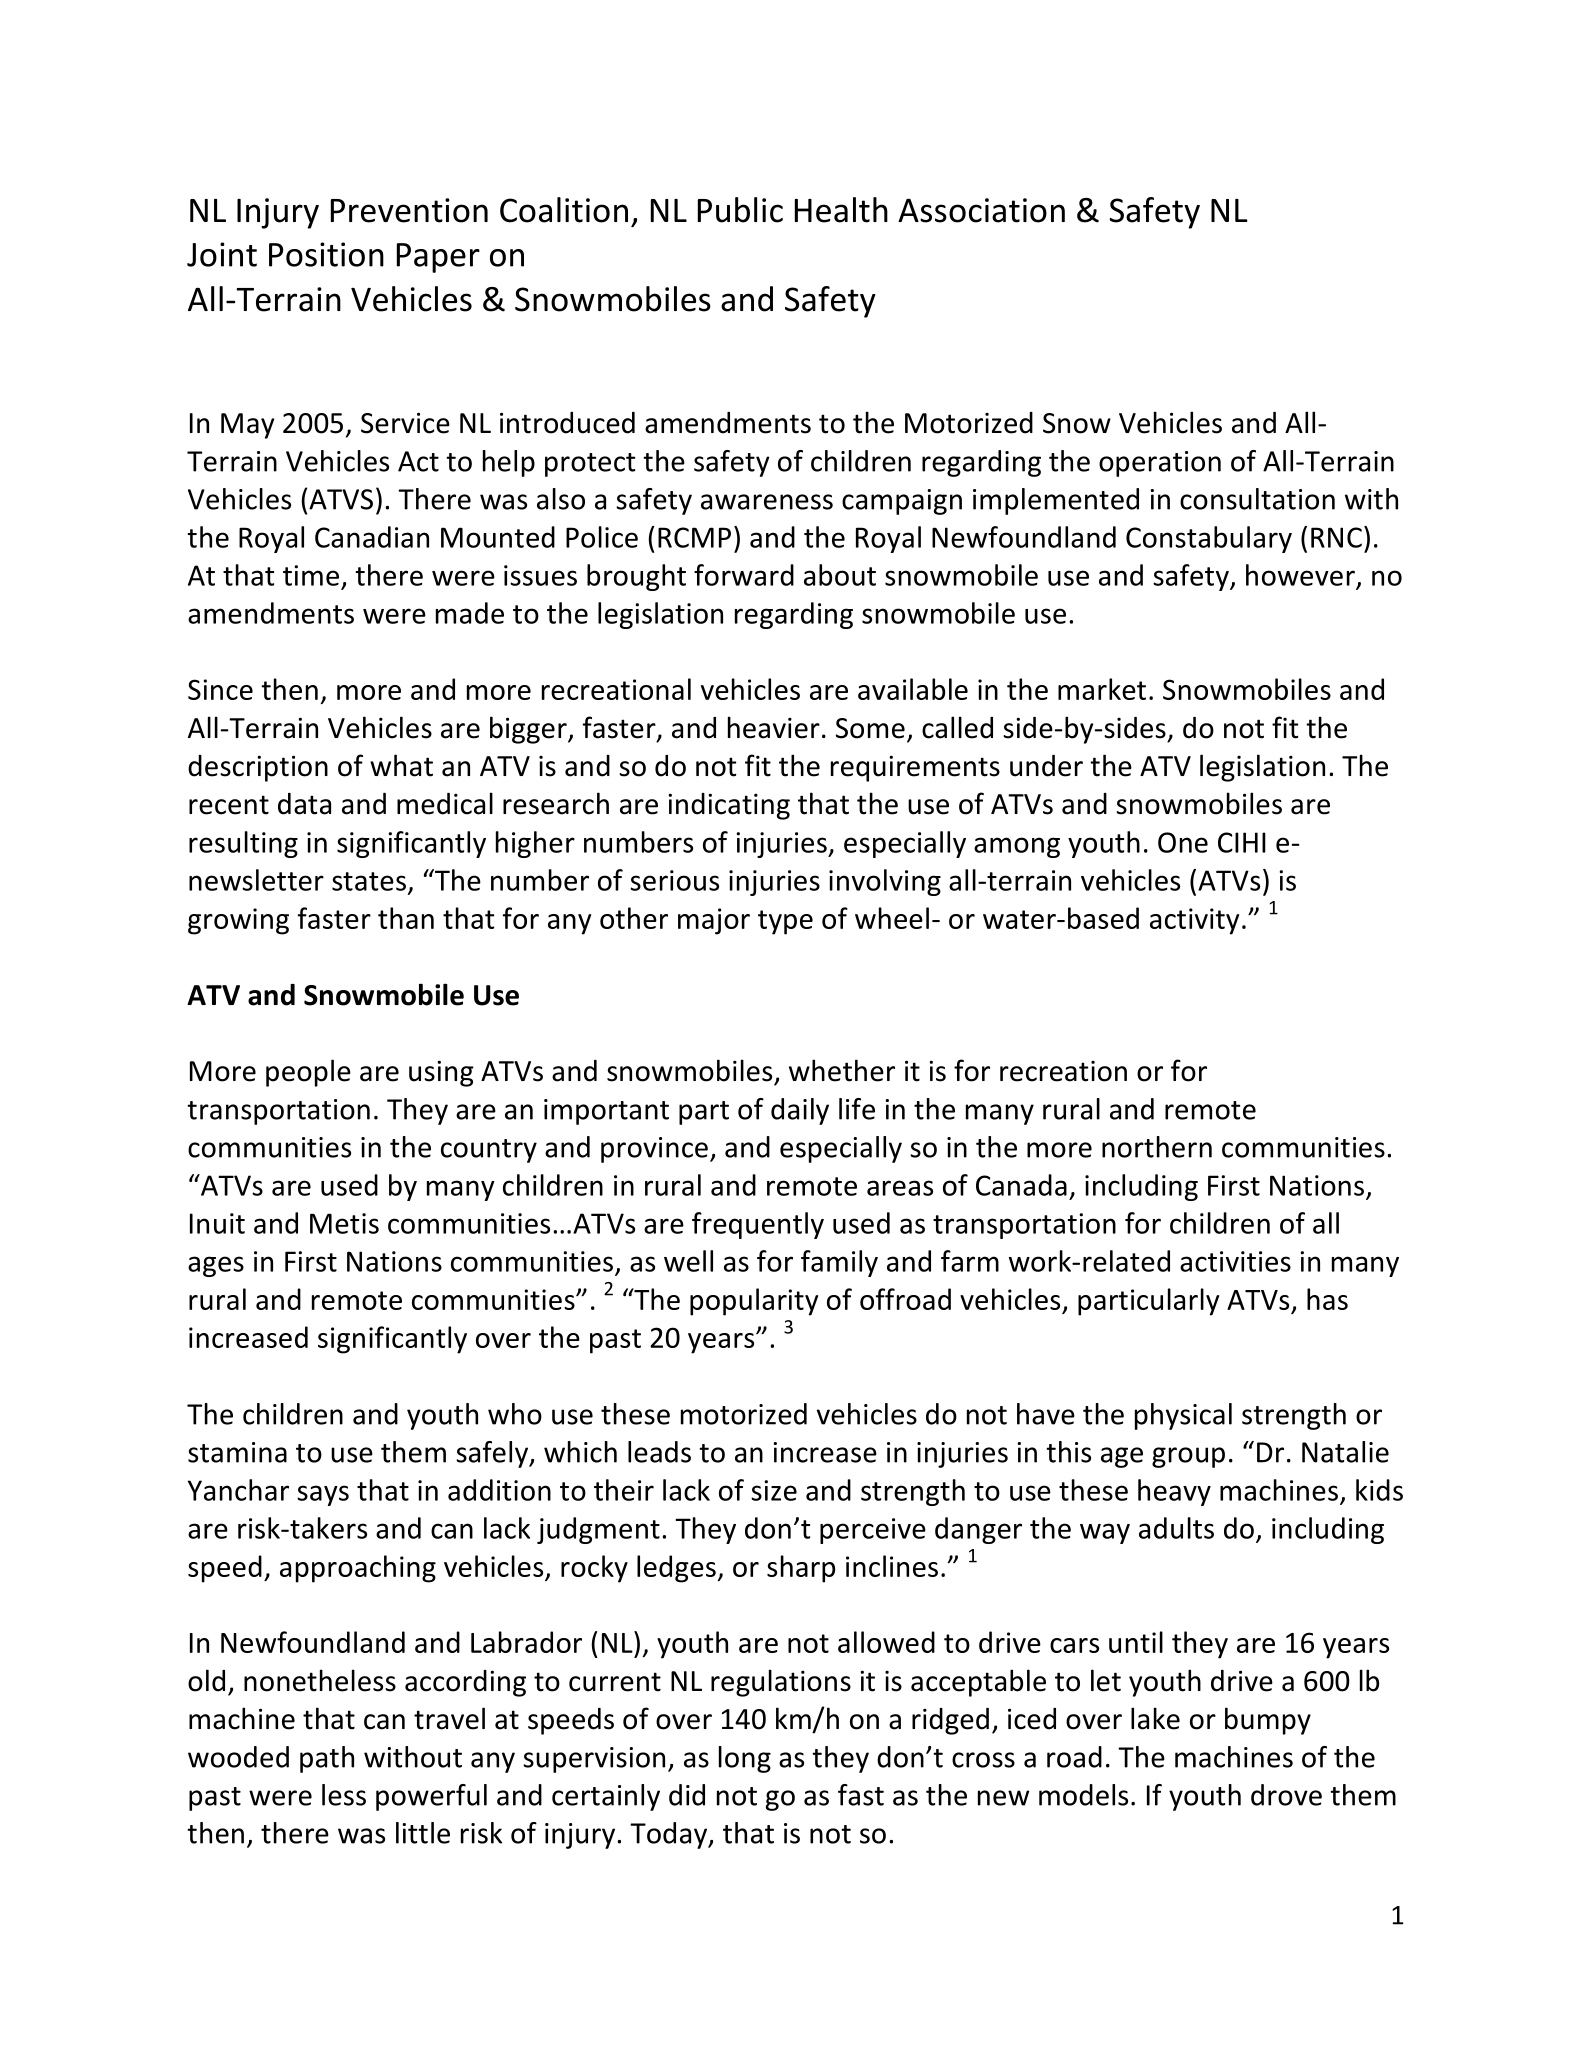 The width and height of the document is (1592, 2061). What do you see at coordinates (327, 1759) in the document?
I see `path` at bounding box center [327, 1759].
